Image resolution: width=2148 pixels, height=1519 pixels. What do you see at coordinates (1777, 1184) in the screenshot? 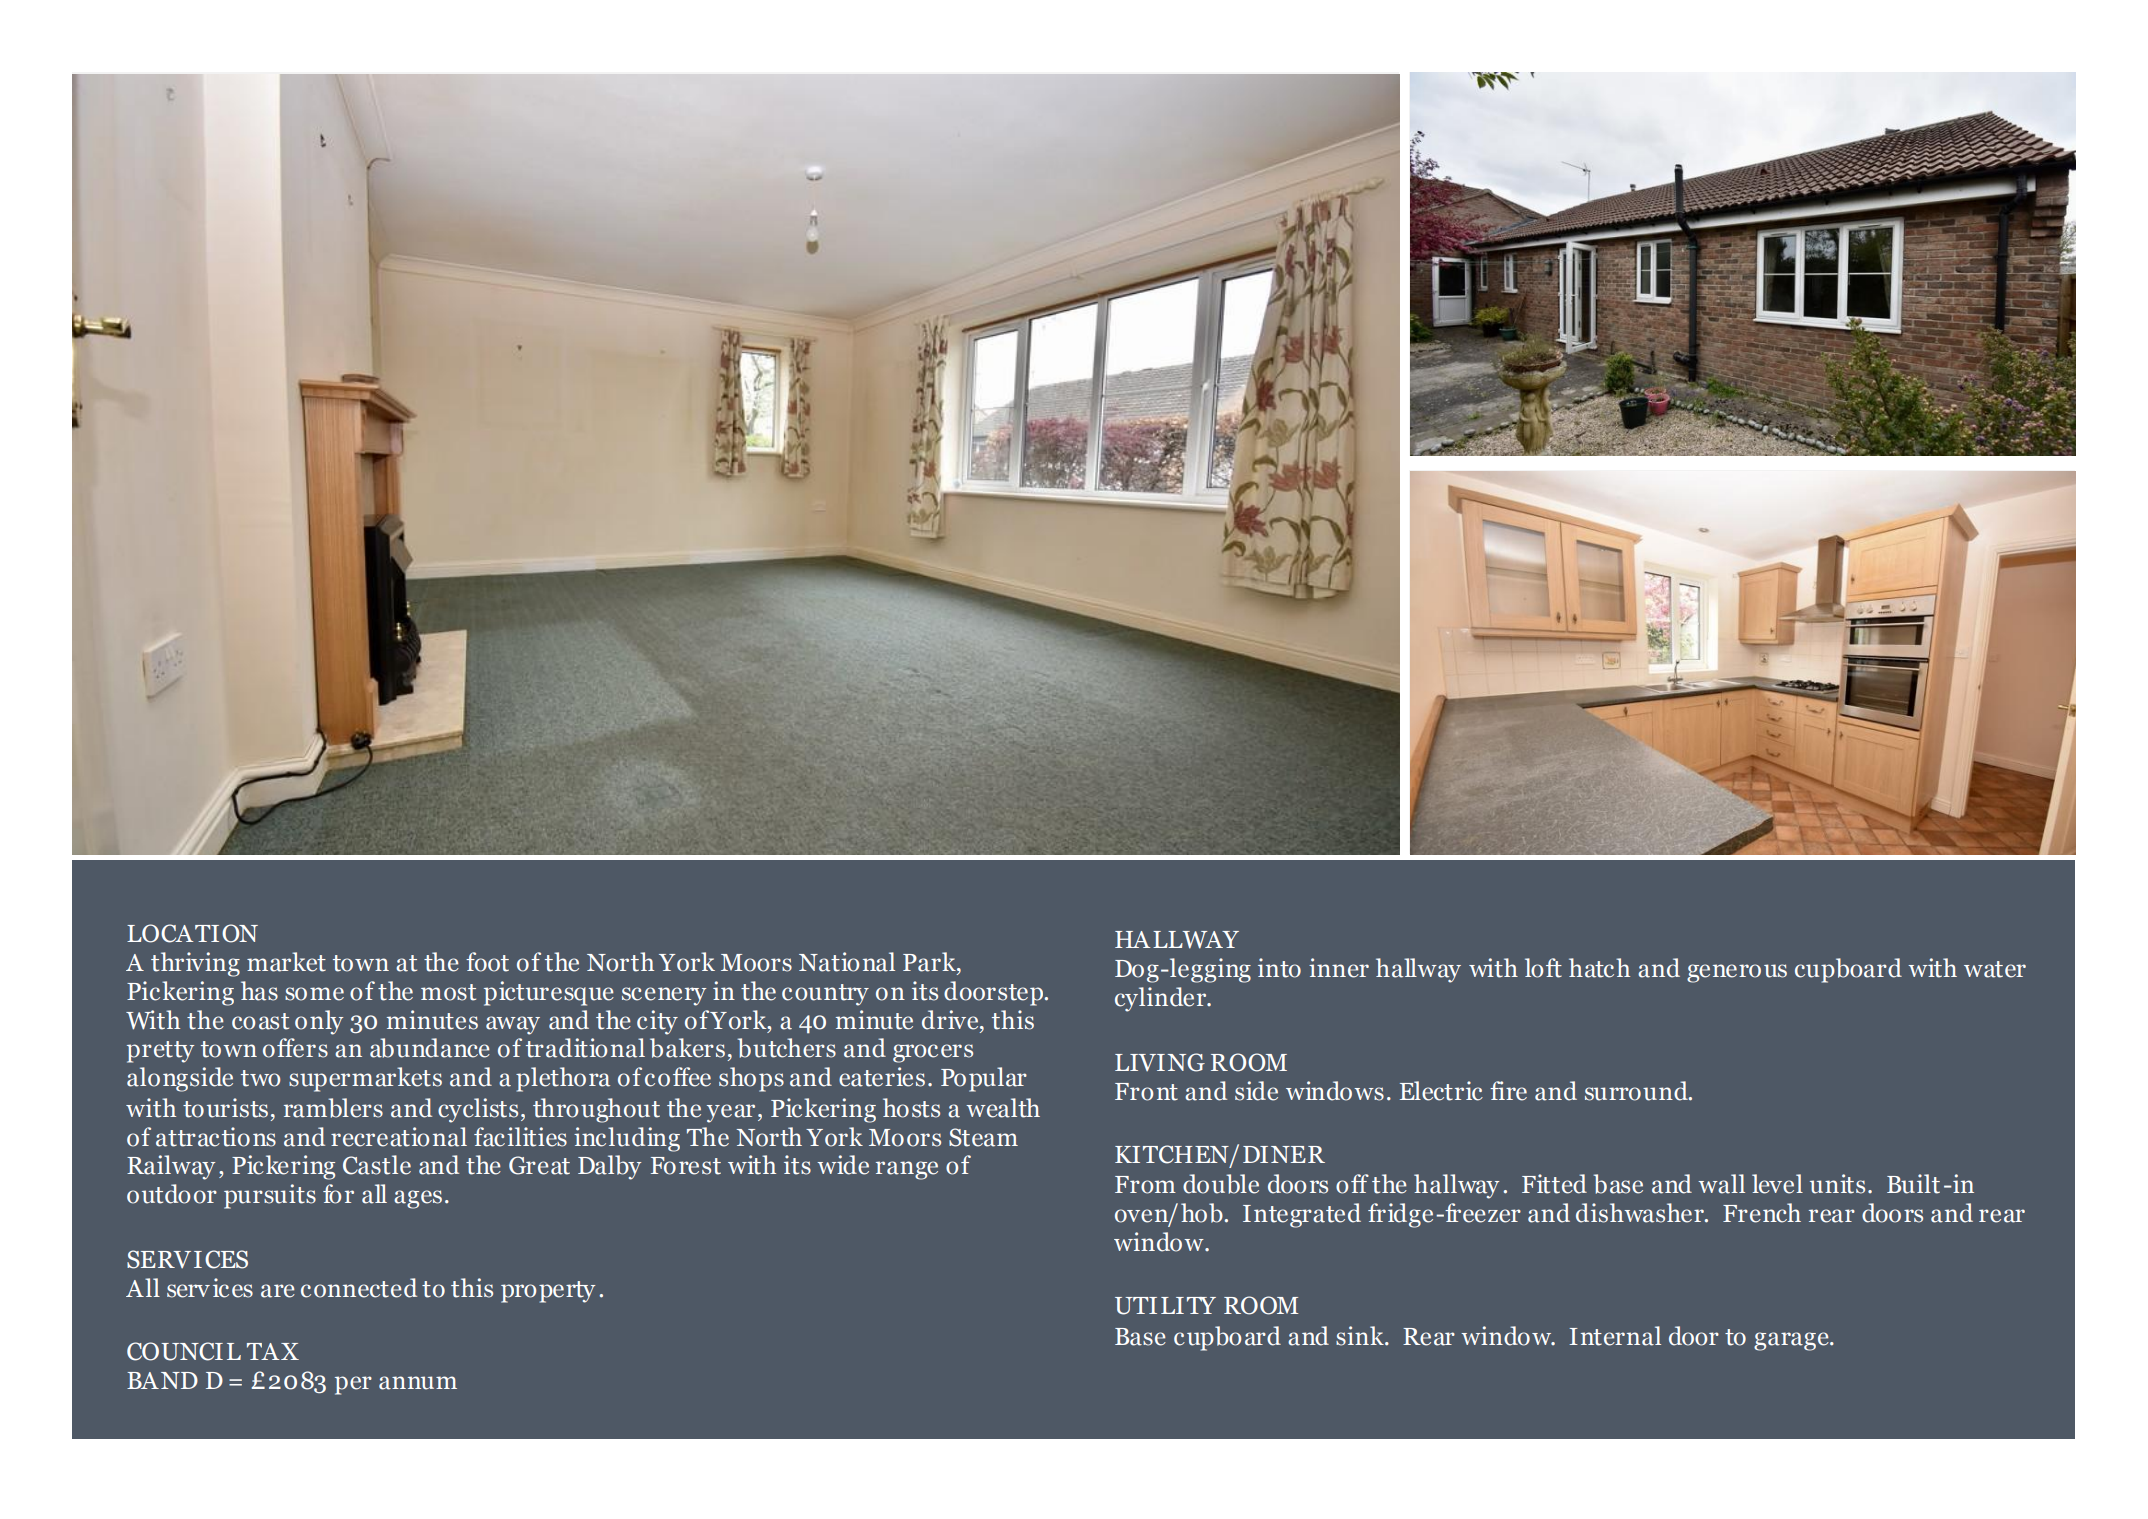
I see `level` at bounding box center [1777, 1184].
